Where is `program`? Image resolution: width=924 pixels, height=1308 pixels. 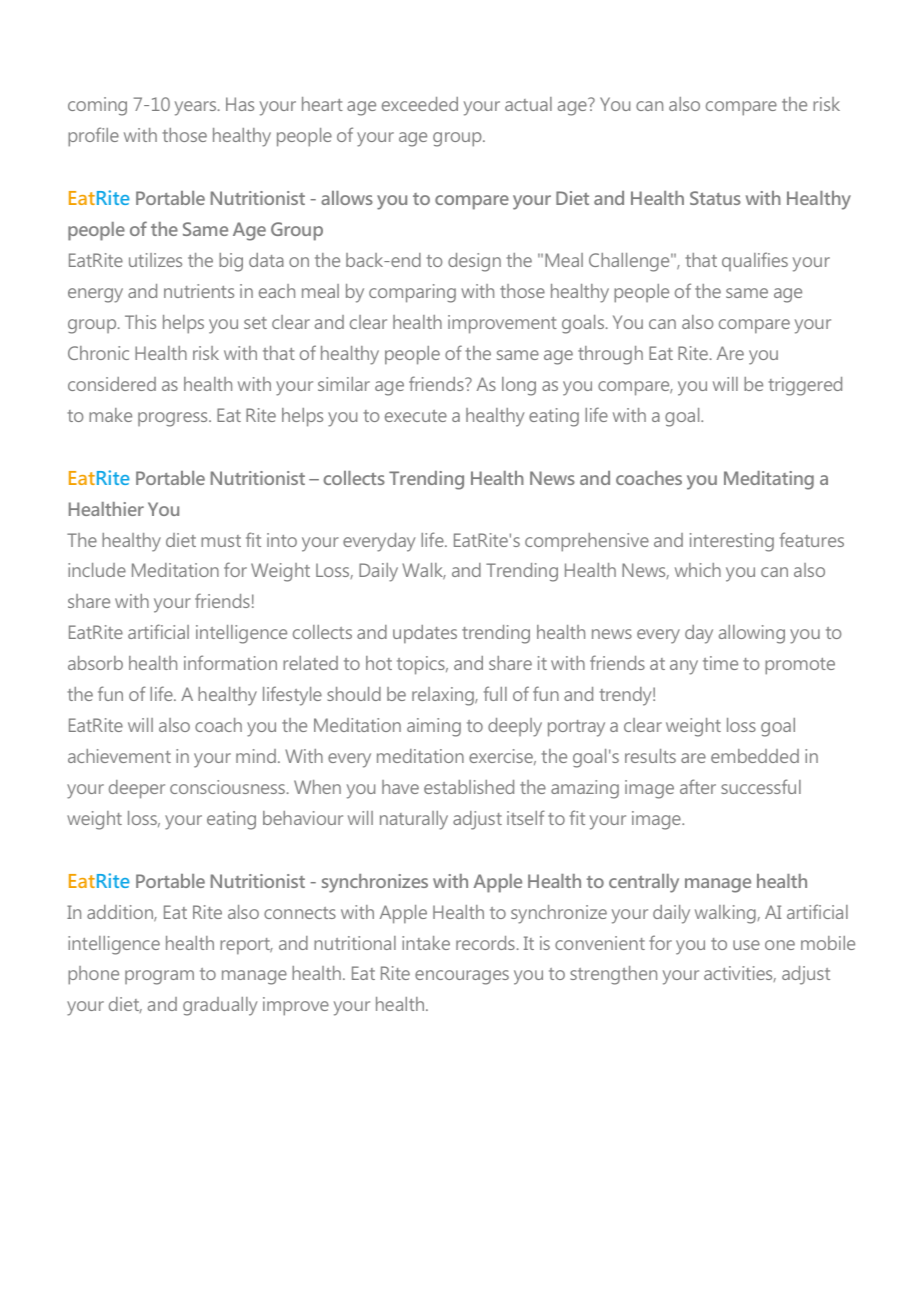 program is located at coordinates (159, 977).
